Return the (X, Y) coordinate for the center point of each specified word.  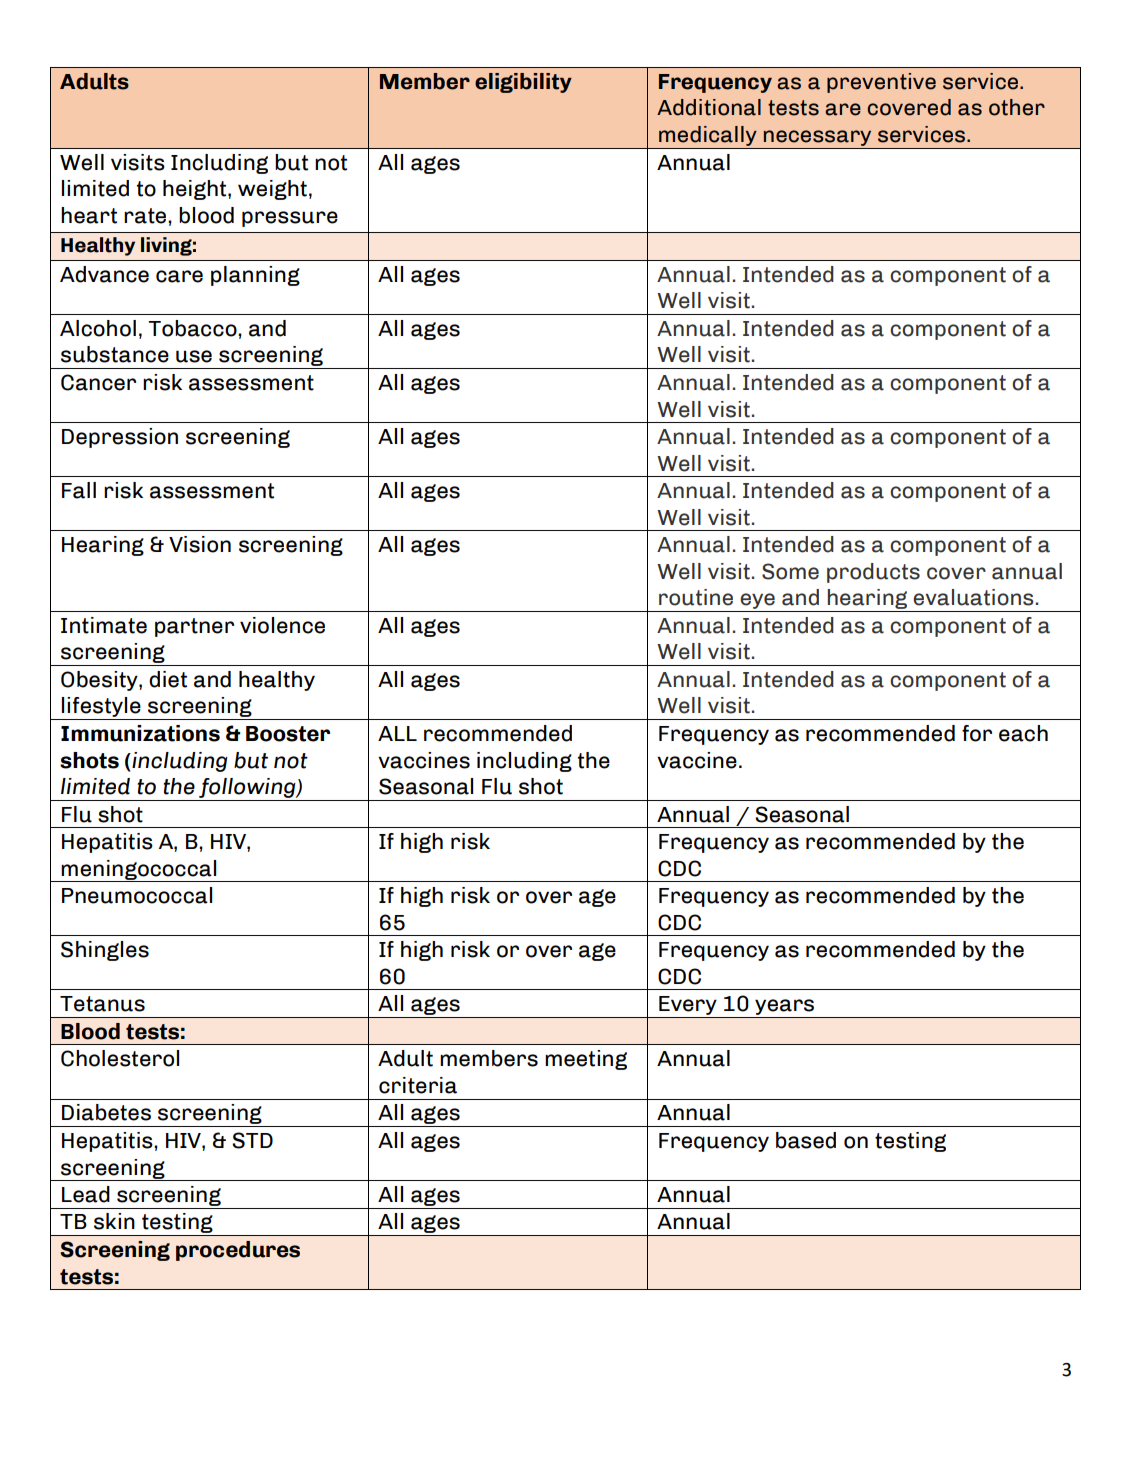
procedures (238, 1251)
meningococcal (139, 871)
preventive (881, 83)
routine (696, 597)
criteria (418, 1085)
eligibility (523, 83)
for (977, 733)
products (873, 573)
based (806, 1140)
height (196, 190)
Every (688, 1007)
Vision (200, 544)
